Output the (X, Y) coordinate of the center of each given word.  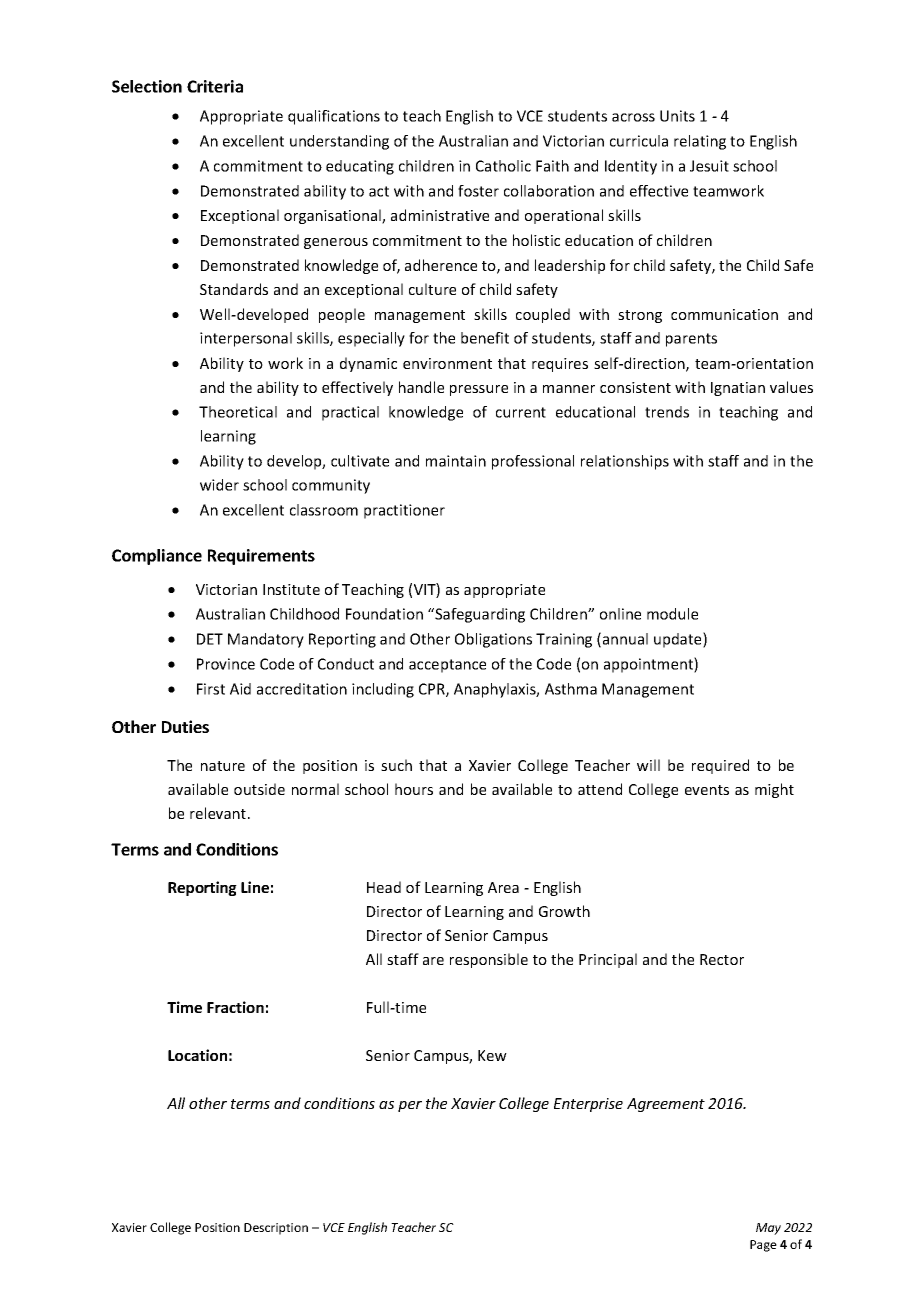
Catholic (503, 166)
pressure (479, 390)
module (672, 614)
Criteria (215, 86)
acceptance (447, 666)
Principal (608, 960)
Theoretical (238, 412)
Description (276, 1229)
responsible (489, 960)
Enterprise (588, 1105)
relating (700, 142)
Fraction (235, 1007)
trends (667, 412)
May (768, 1229)
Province (226, 664)
